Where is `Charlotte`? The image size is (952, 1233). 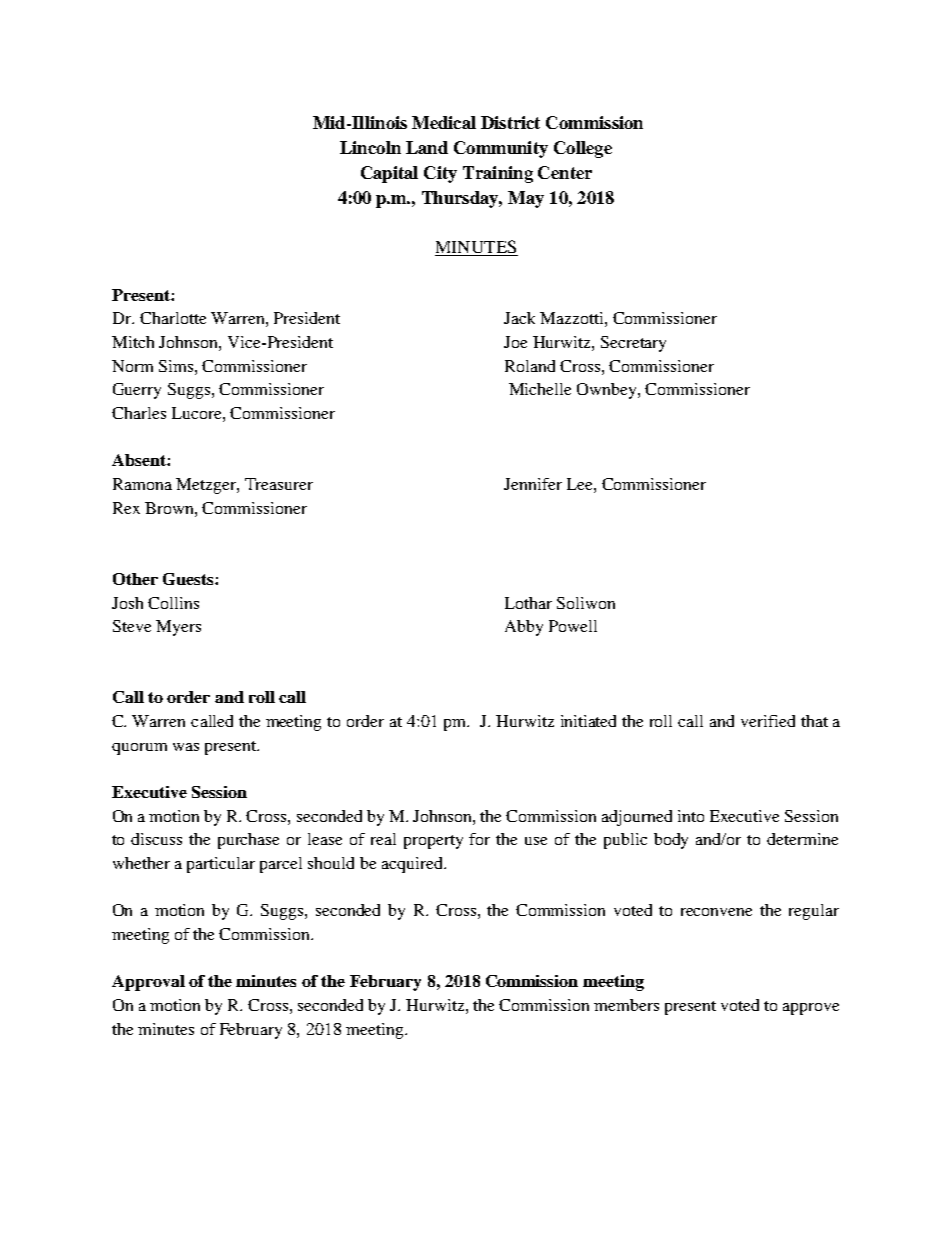 Charlotte is located at coordinates (173, 318).
